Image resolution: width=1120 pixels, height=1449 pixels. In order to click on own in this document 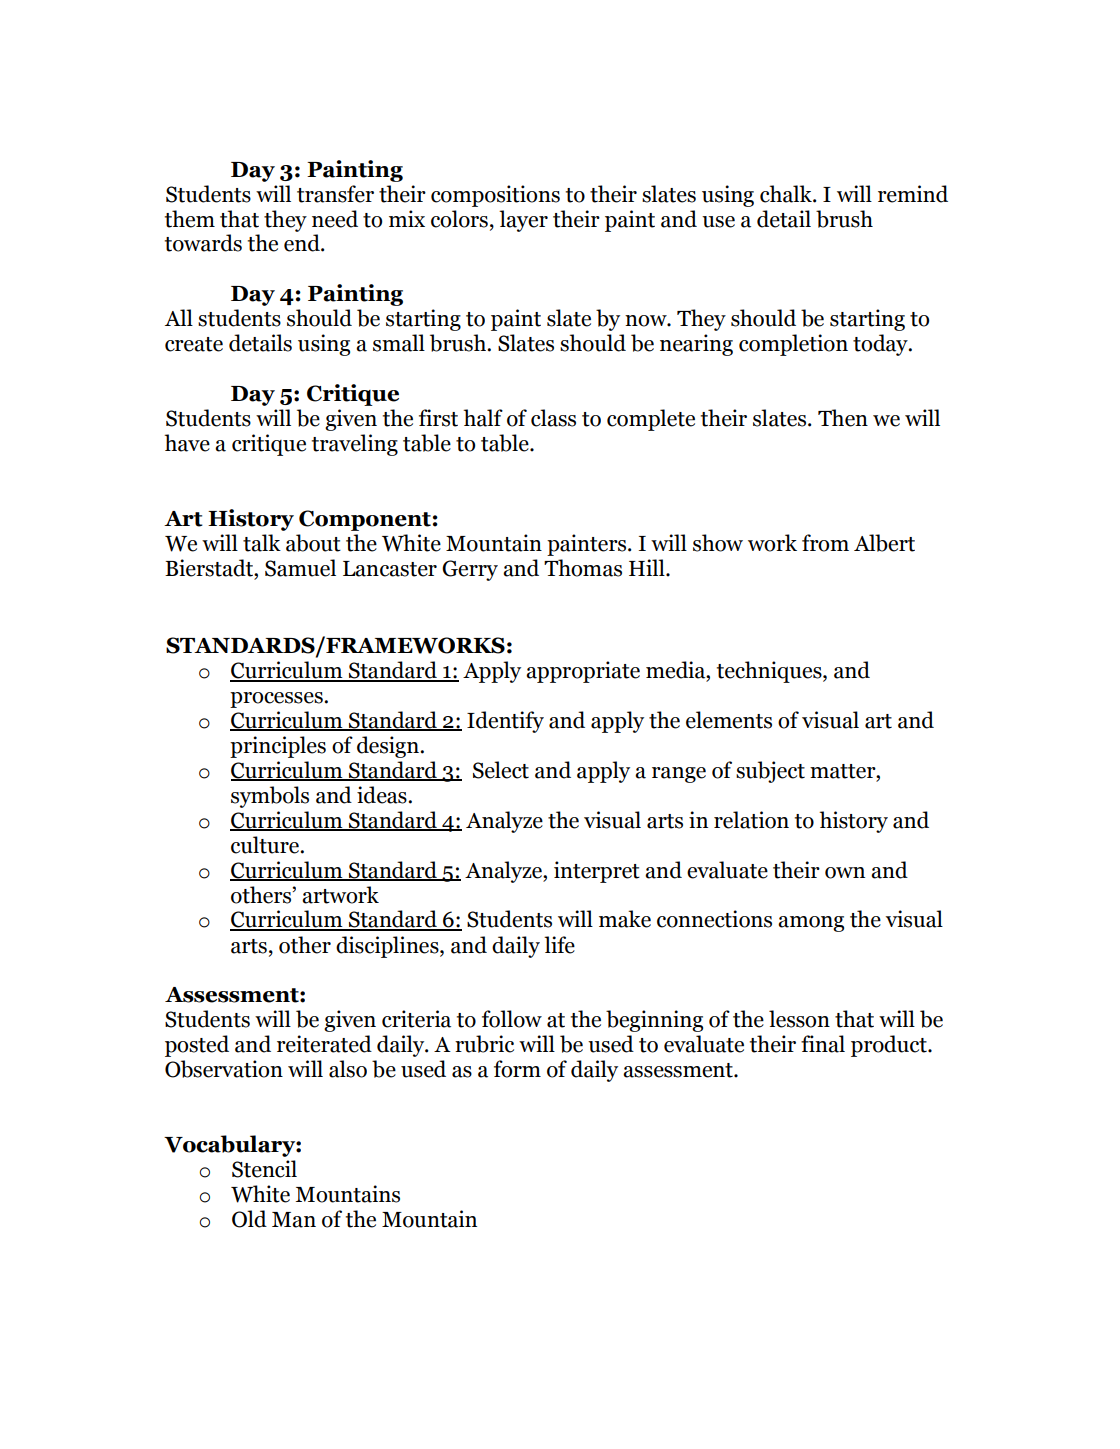, I will do `click(845, 873)`.
